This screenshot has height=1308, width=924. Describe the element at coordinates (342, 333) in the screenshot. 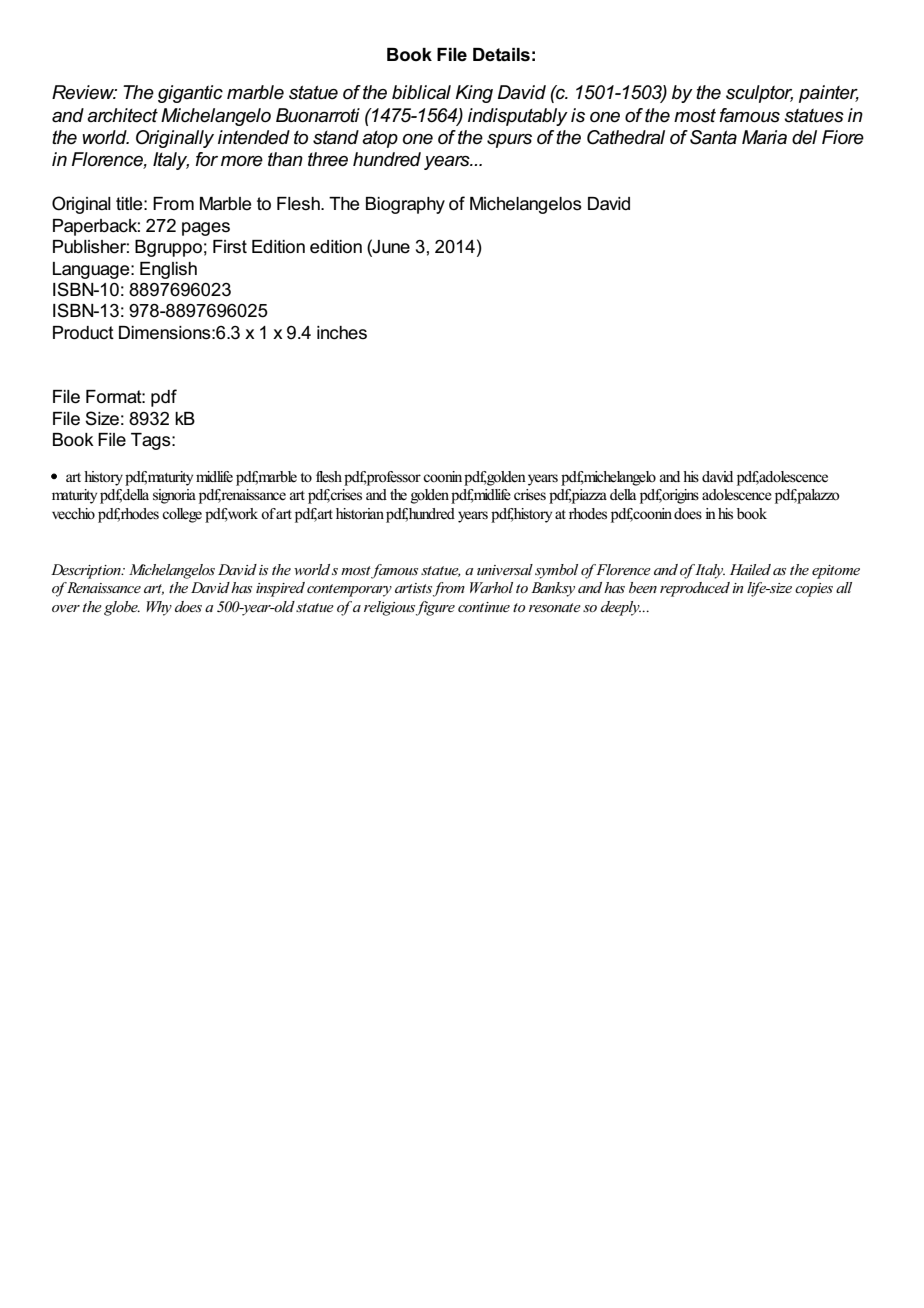

I see `inches` at that location.
